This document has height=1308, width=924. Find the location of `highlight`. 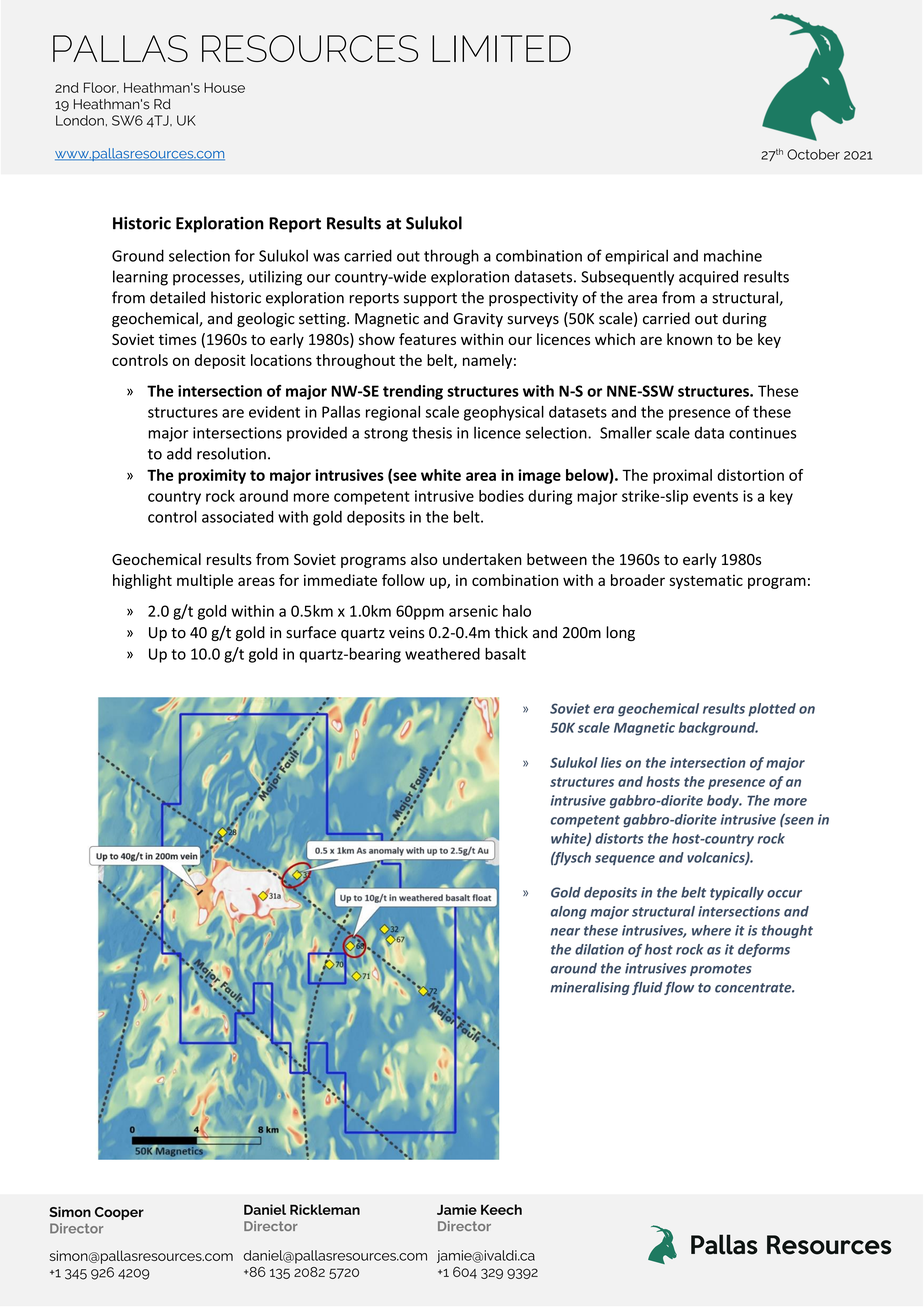

highlight is located at coordinates (142, 581).
